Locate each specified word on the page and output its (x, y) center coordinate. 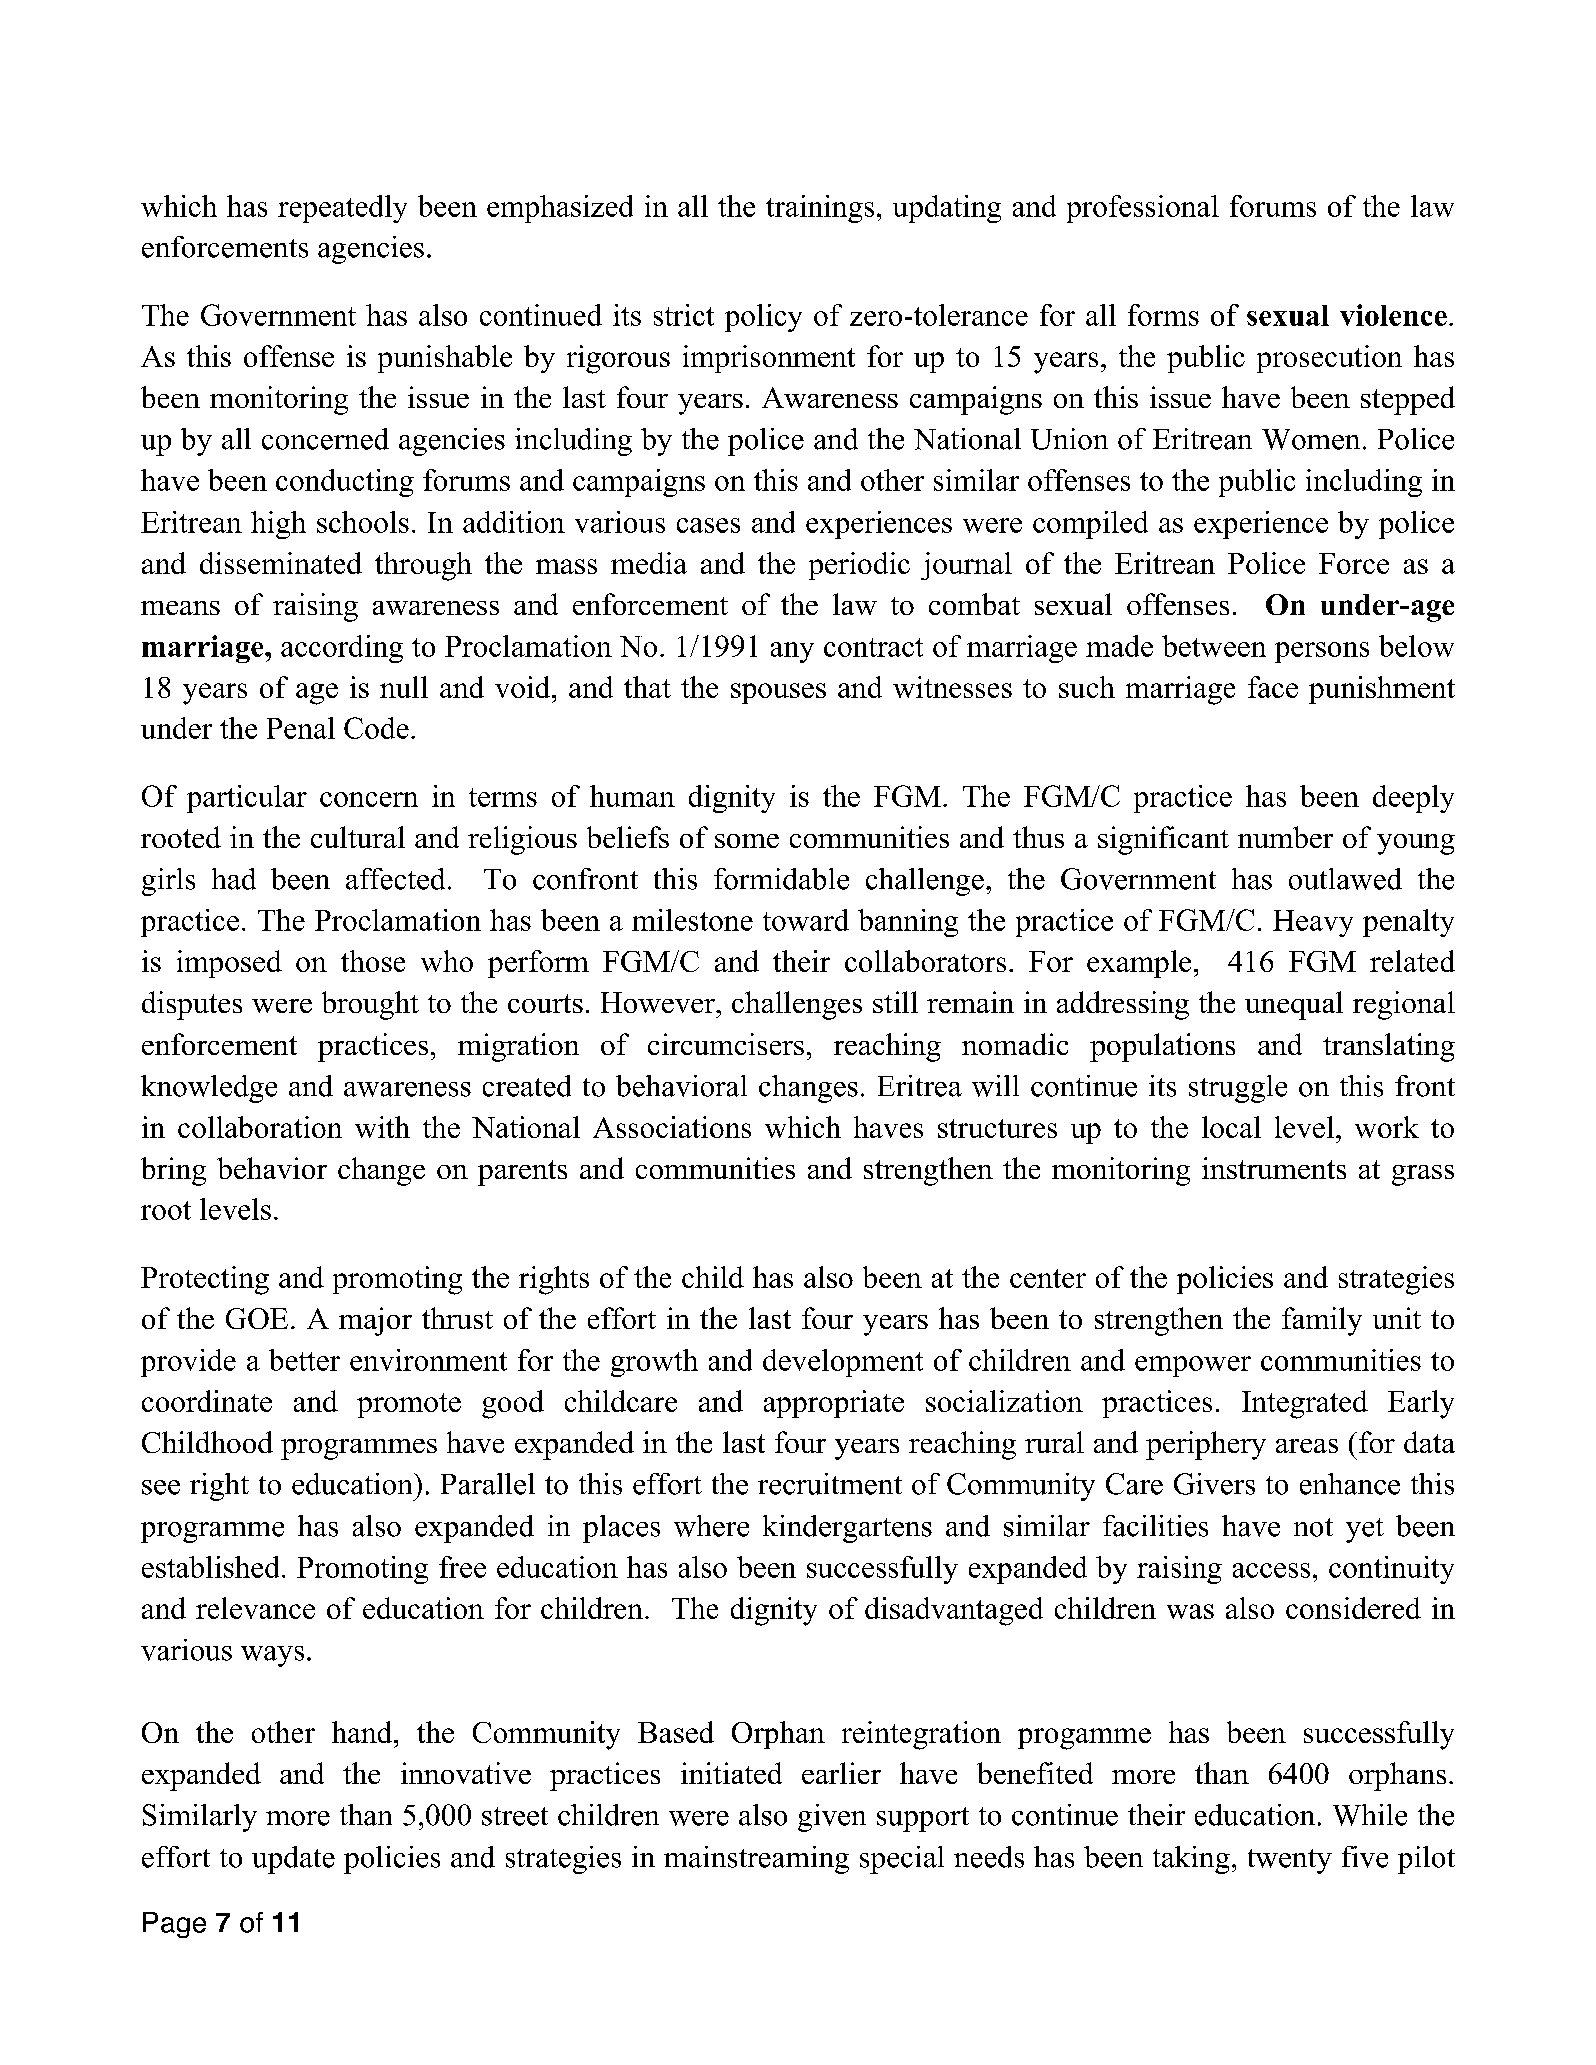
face (1273, 687)
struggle (1238, 1089)
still (895, 1002)
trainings (820, 209)
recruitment (830, 1484)
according (342, 649)
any (792, 652)
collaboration (260, 1127)
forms (1163, 315)
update (293, 1860)
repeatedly (342, 209)
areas (1307, 1446)
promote (409, 1405)
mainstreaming (756, 1860)
